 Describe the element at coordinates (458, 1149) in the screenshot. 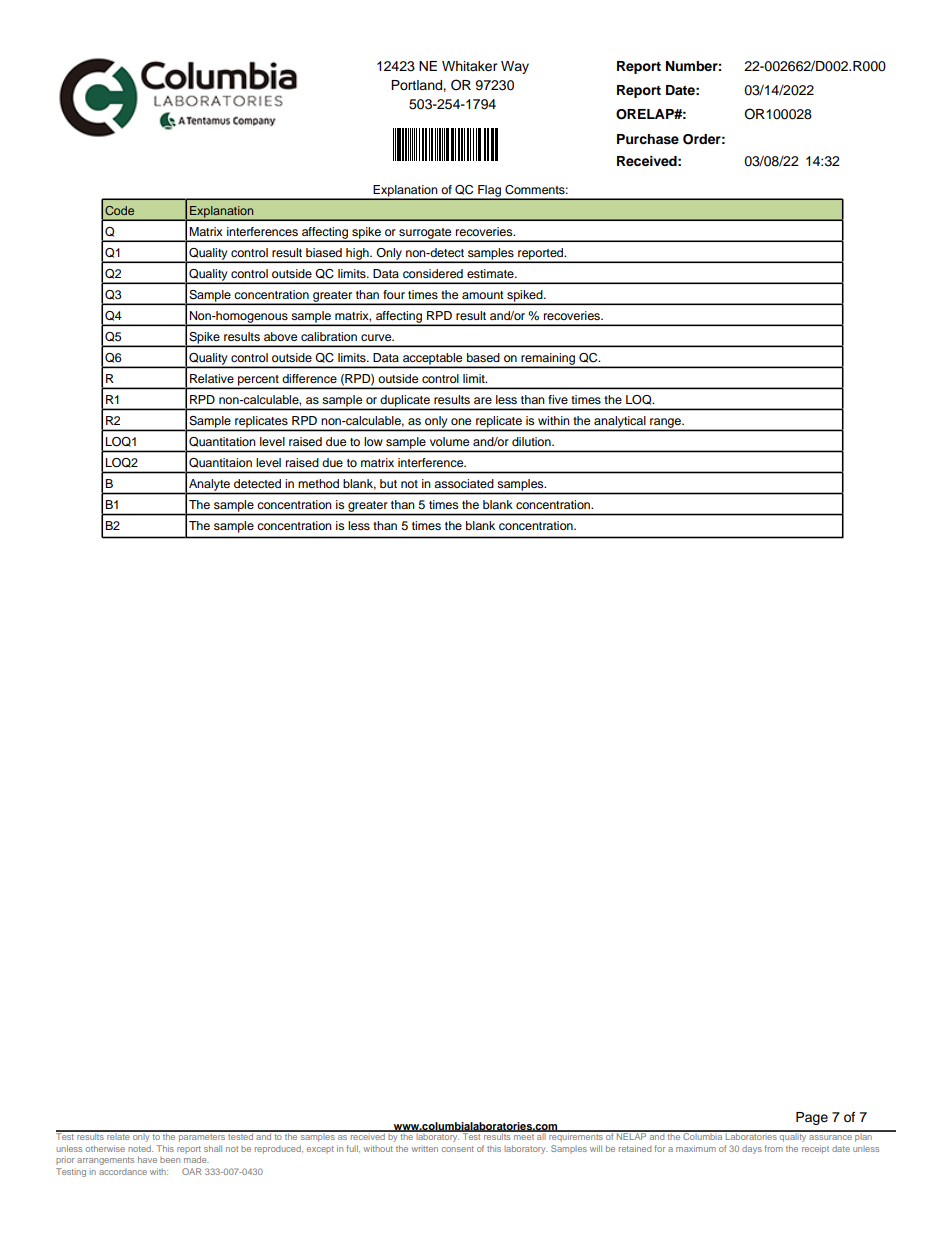

I see `consent` at that location.
